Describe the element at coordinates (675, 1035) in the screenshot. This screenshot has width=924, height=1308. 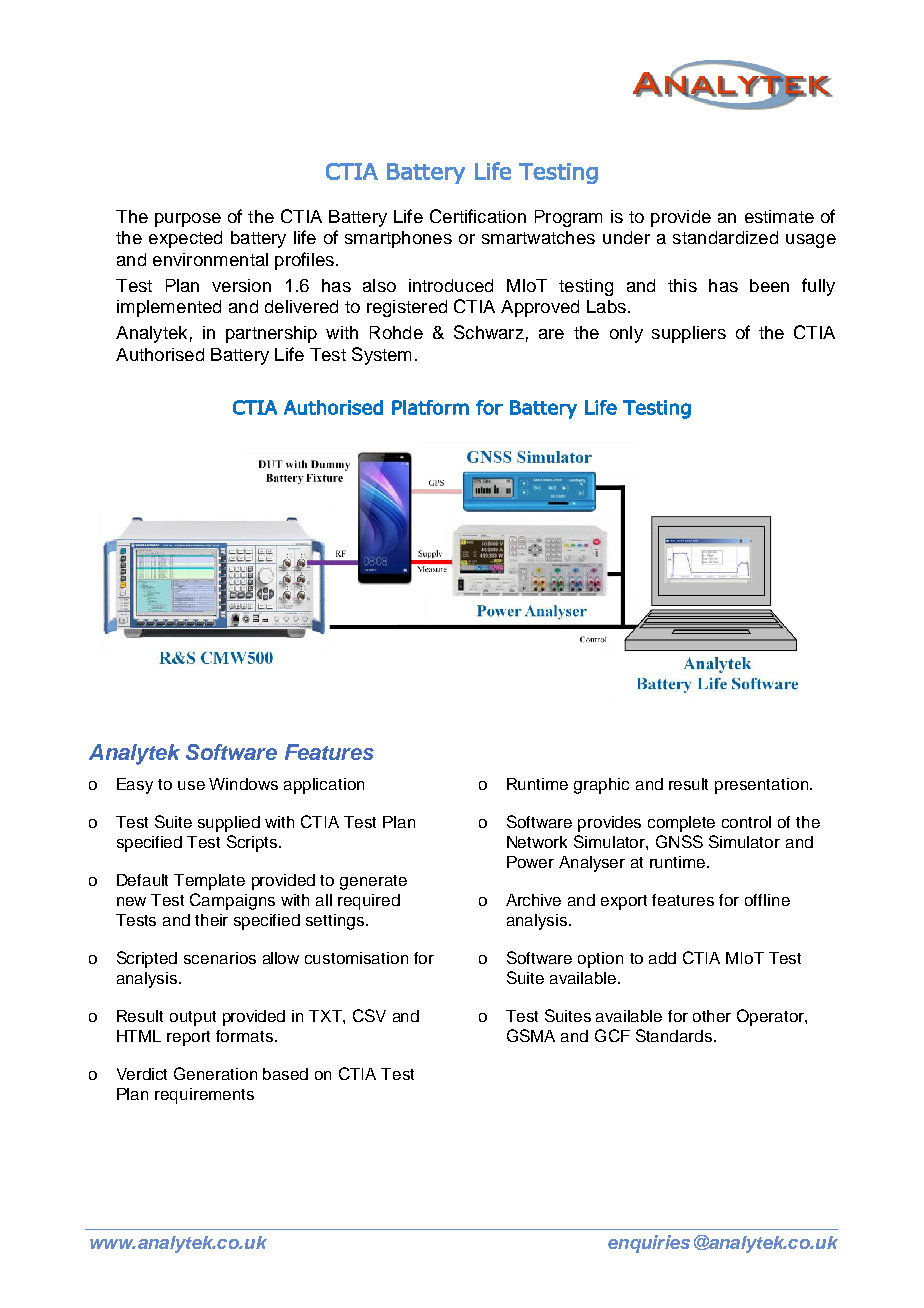
I see `Standards` at that location.
